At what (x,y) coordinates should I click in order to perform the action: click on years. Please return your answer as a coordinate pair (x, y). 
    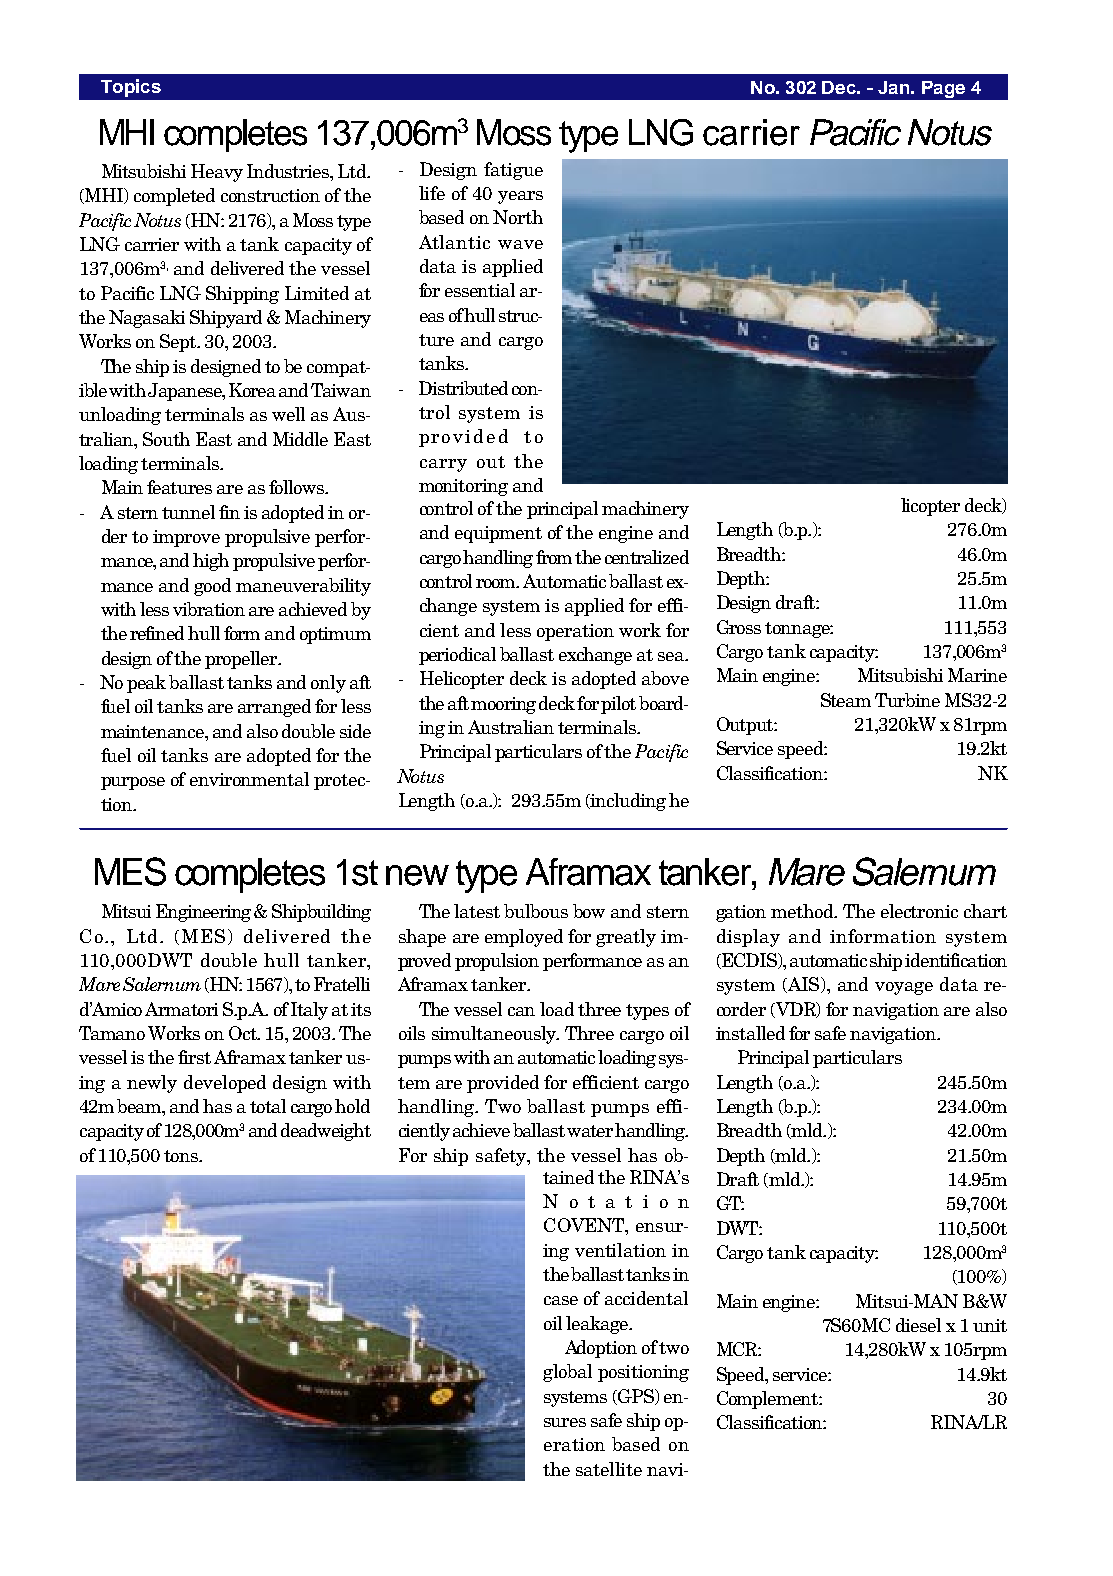
    Looking at the image, I should click on (520, 197).
